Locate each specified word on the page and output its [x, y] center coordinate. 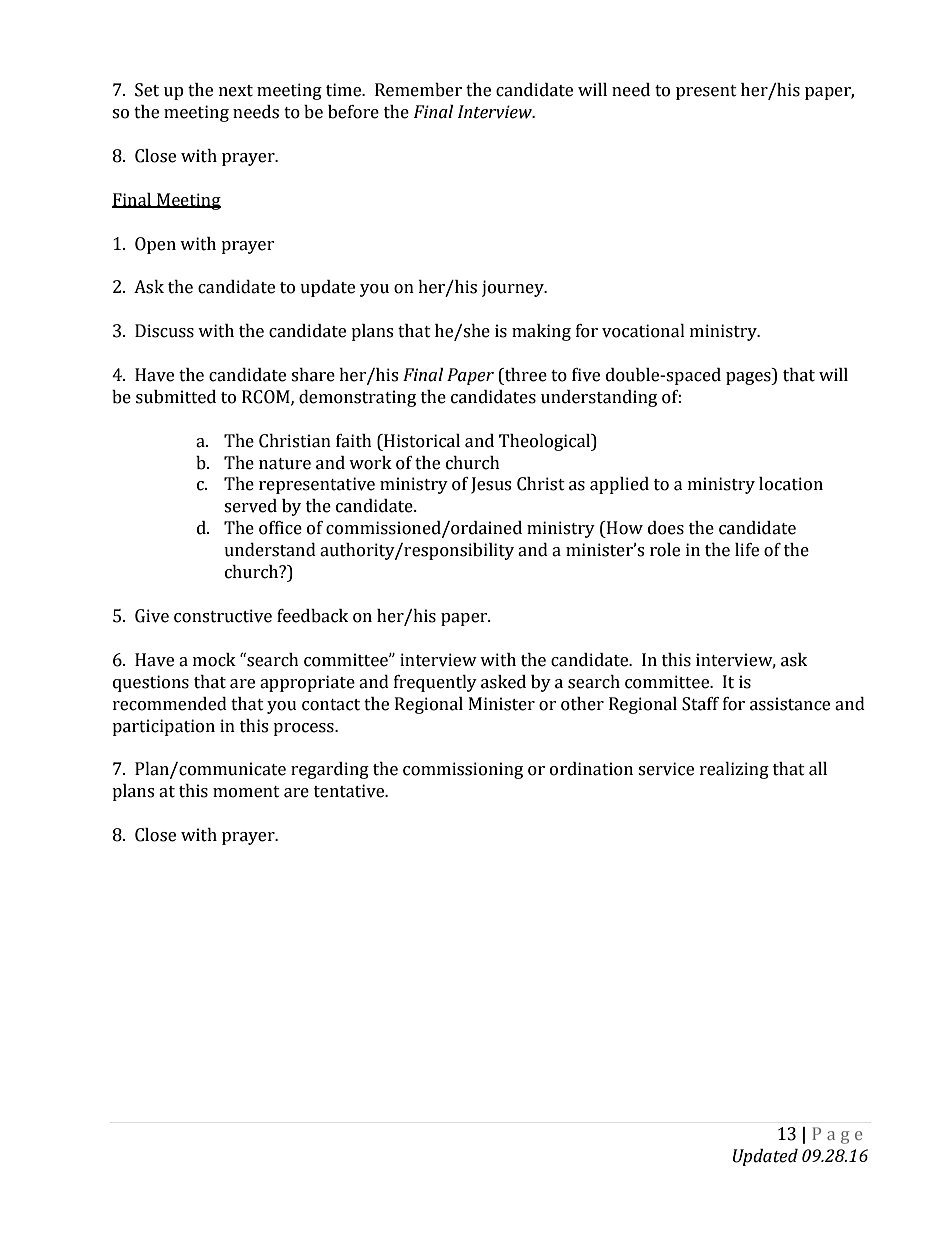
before [353, 112]
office [280, 528]
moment [246, 792]
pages [749, 378]
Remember [418, 90]
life [747, 550]
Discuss [164, 331]
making [541, 332]
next [236, 91]
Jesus [491, 485]
